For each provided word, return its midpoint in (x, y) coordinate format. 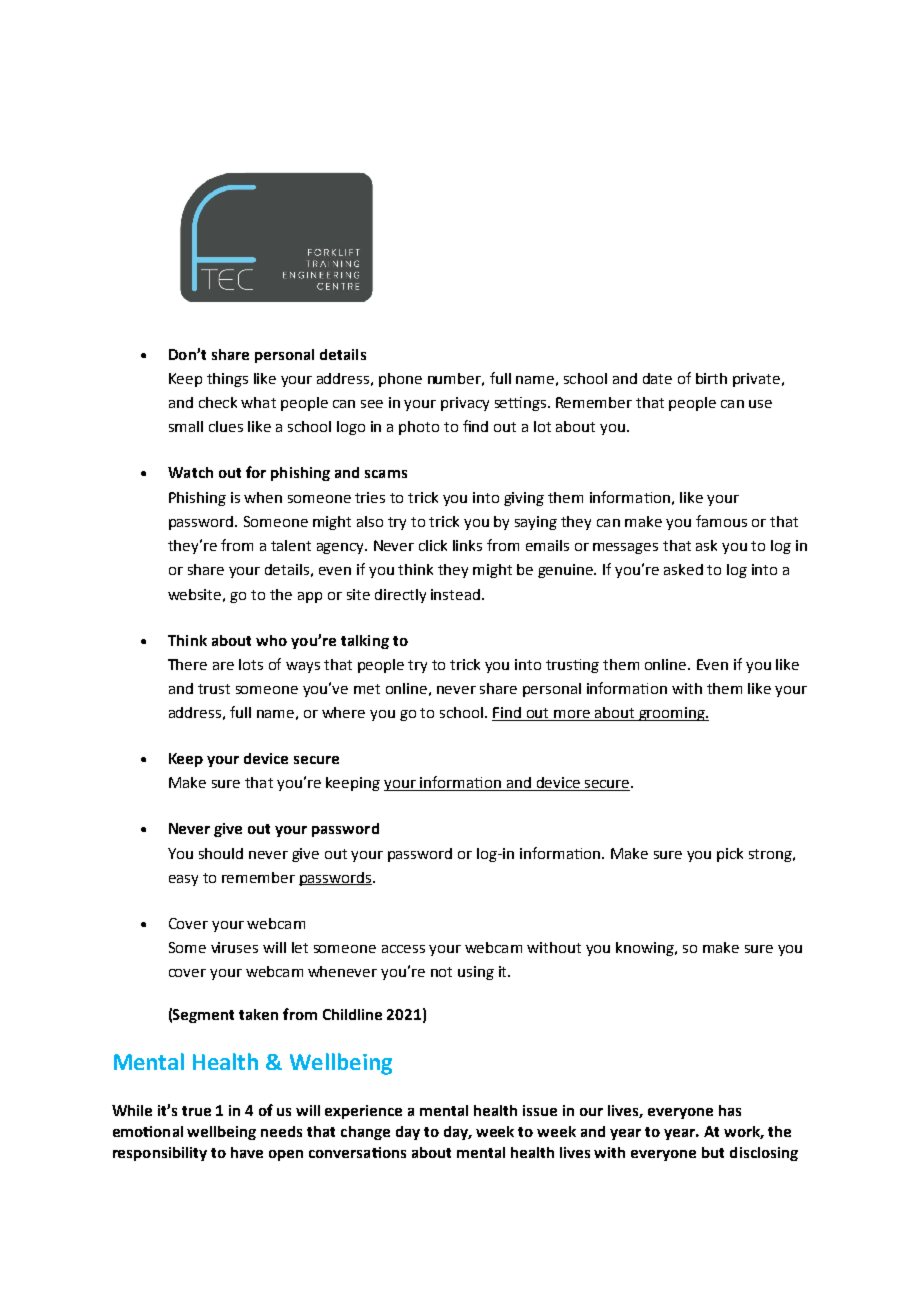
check (218, 402)
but (713, 1152)
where (343, 712)
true (196, 1111)
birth (711, 378)
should (221, 853)
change (365, 1133)
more (572, 715)
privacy (465, 404)
